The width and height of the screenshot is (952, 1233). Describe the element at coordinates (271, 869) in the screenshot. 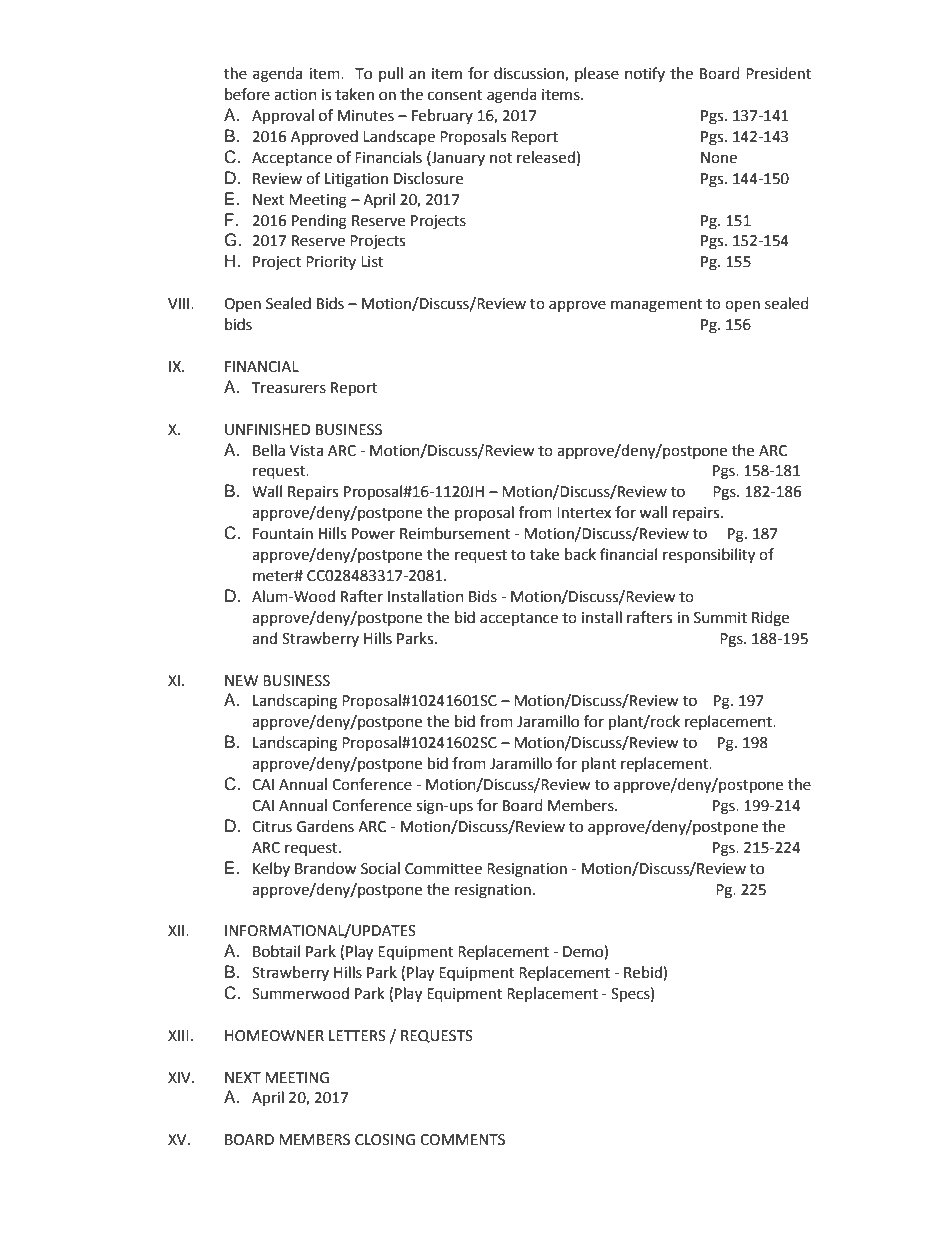

I see `Kelby` at that location.
